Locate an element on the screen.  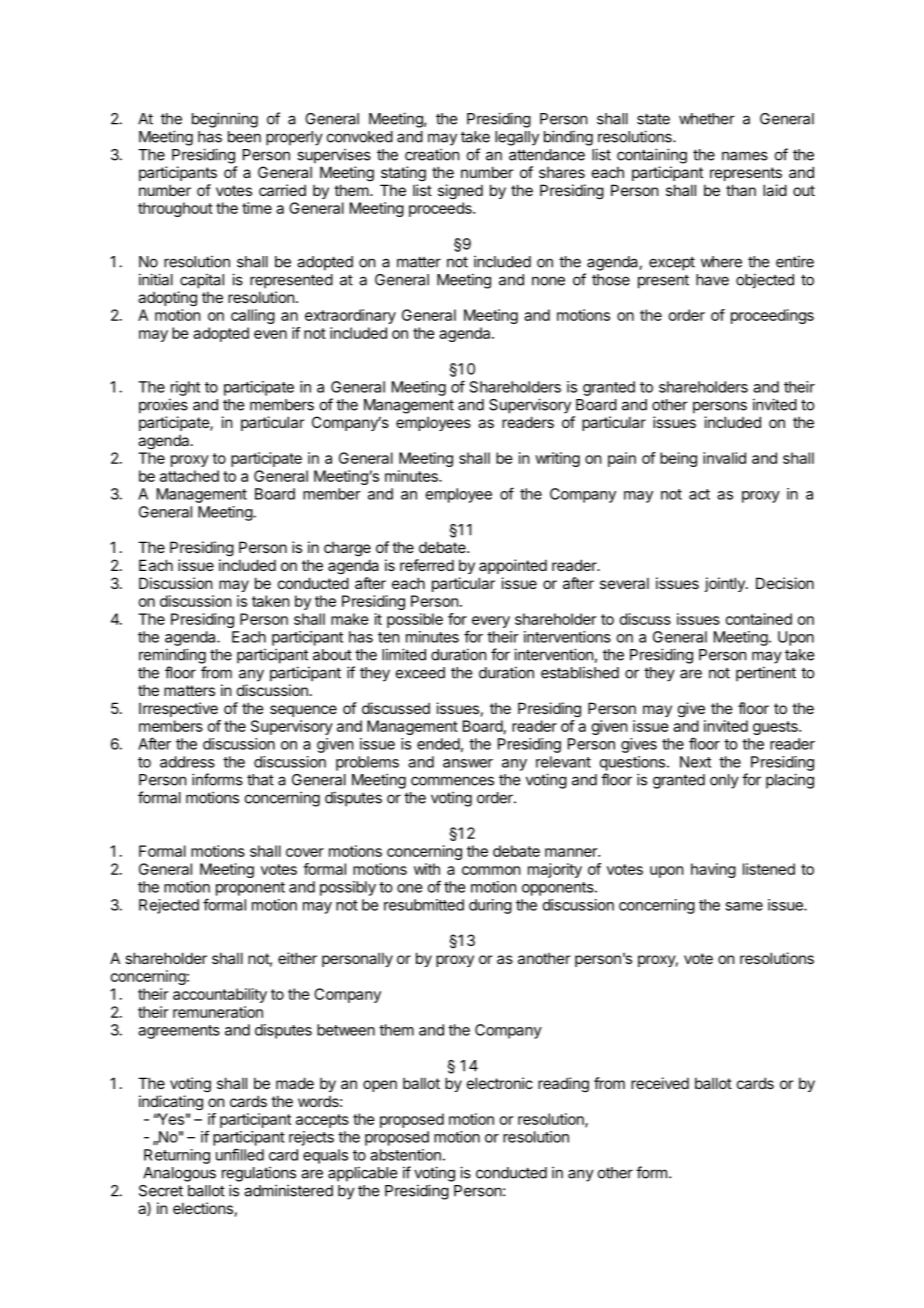
names is located at coordinates (745, 156).
